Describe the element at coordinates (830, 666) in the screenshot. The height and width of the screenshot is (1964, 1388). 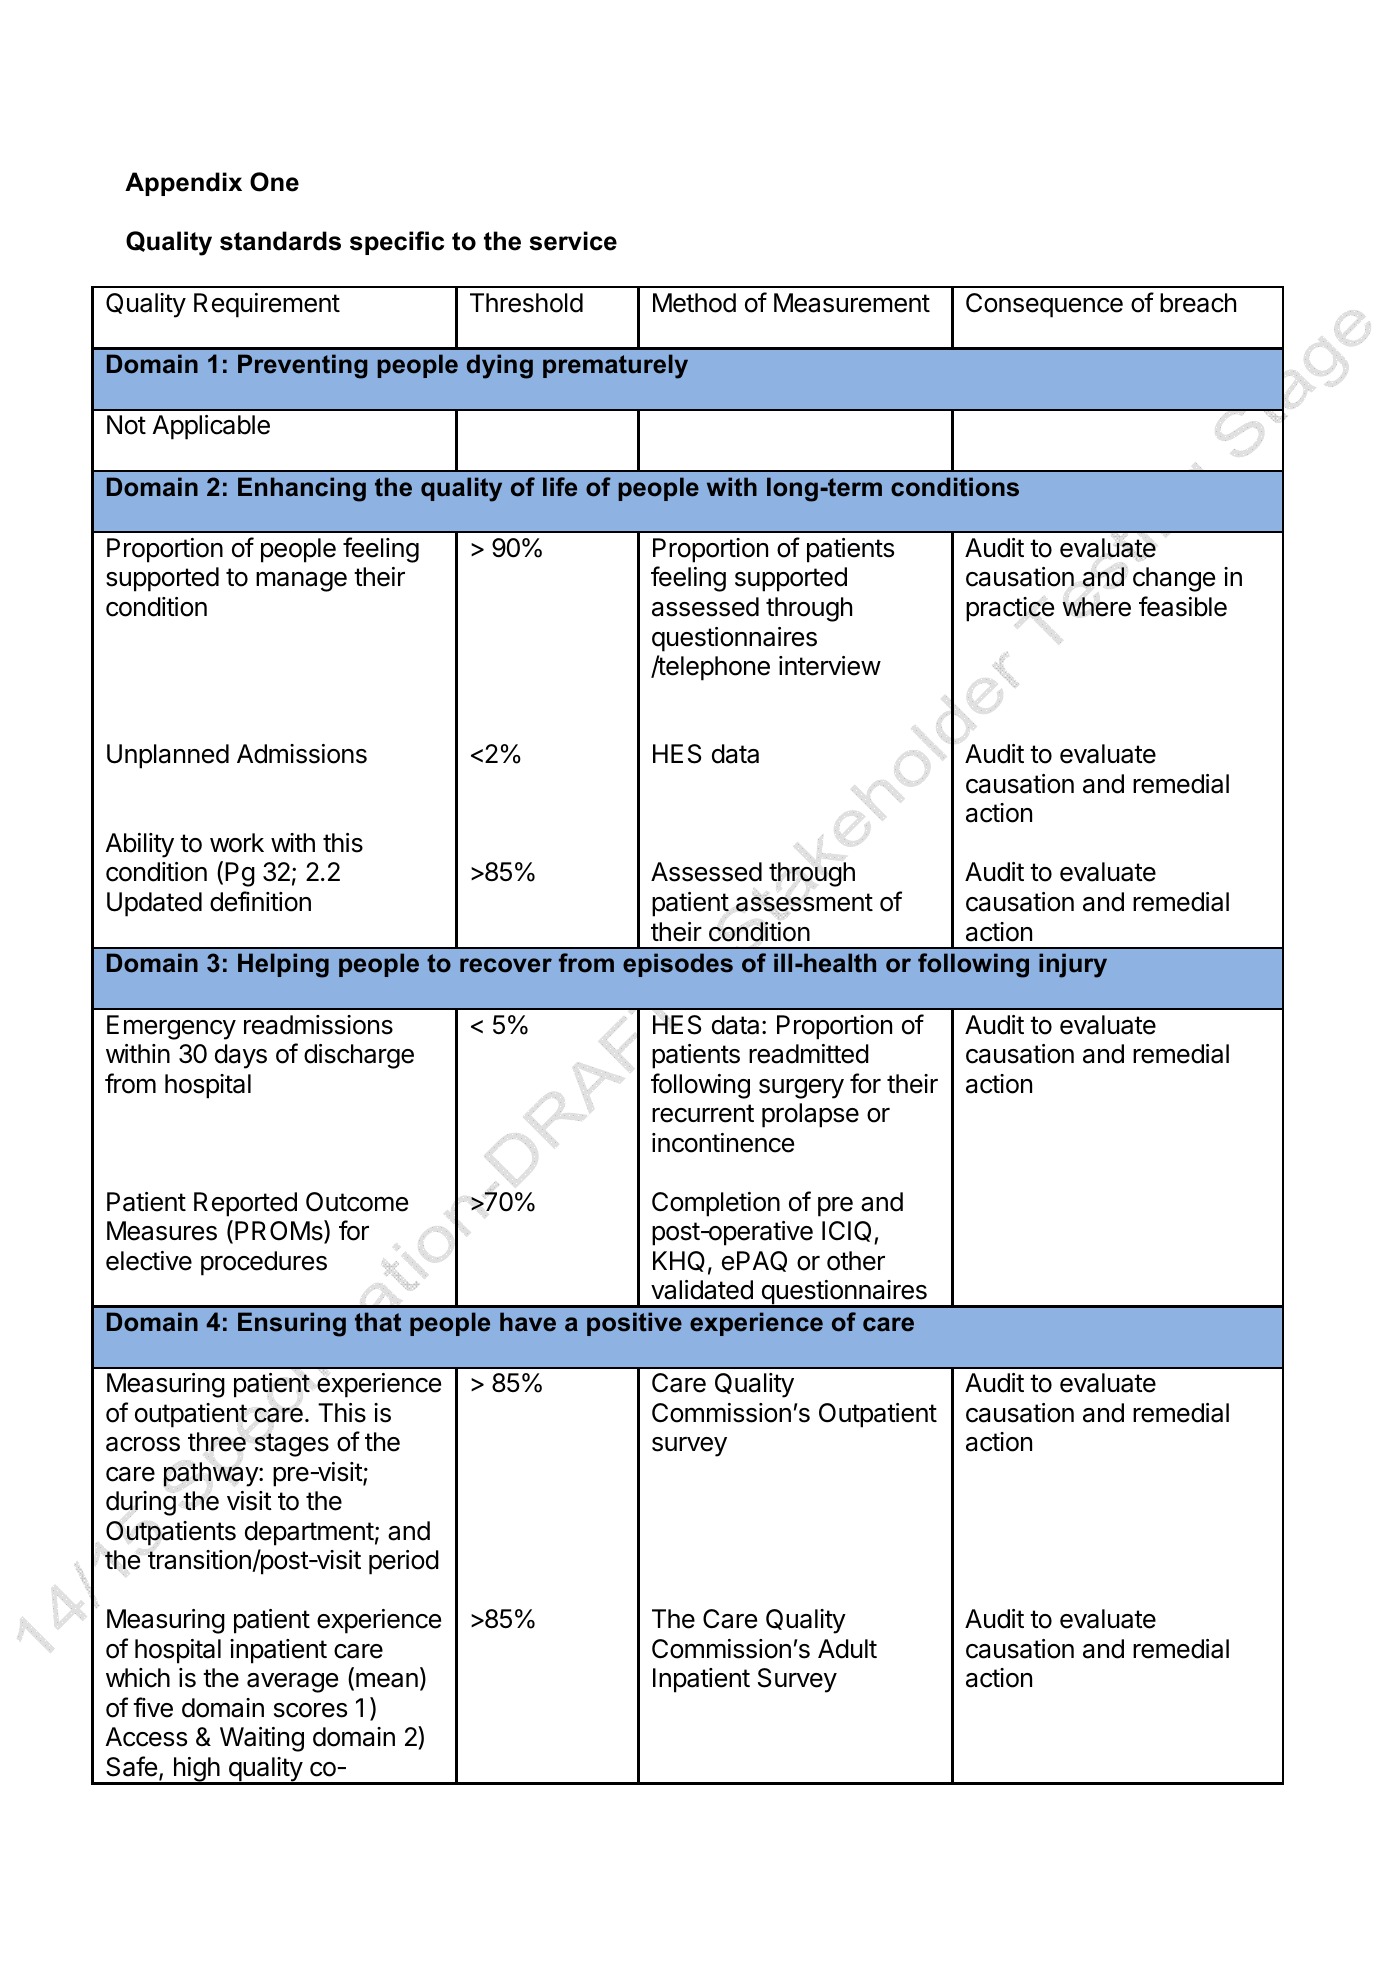
I see `interview` at that location.
